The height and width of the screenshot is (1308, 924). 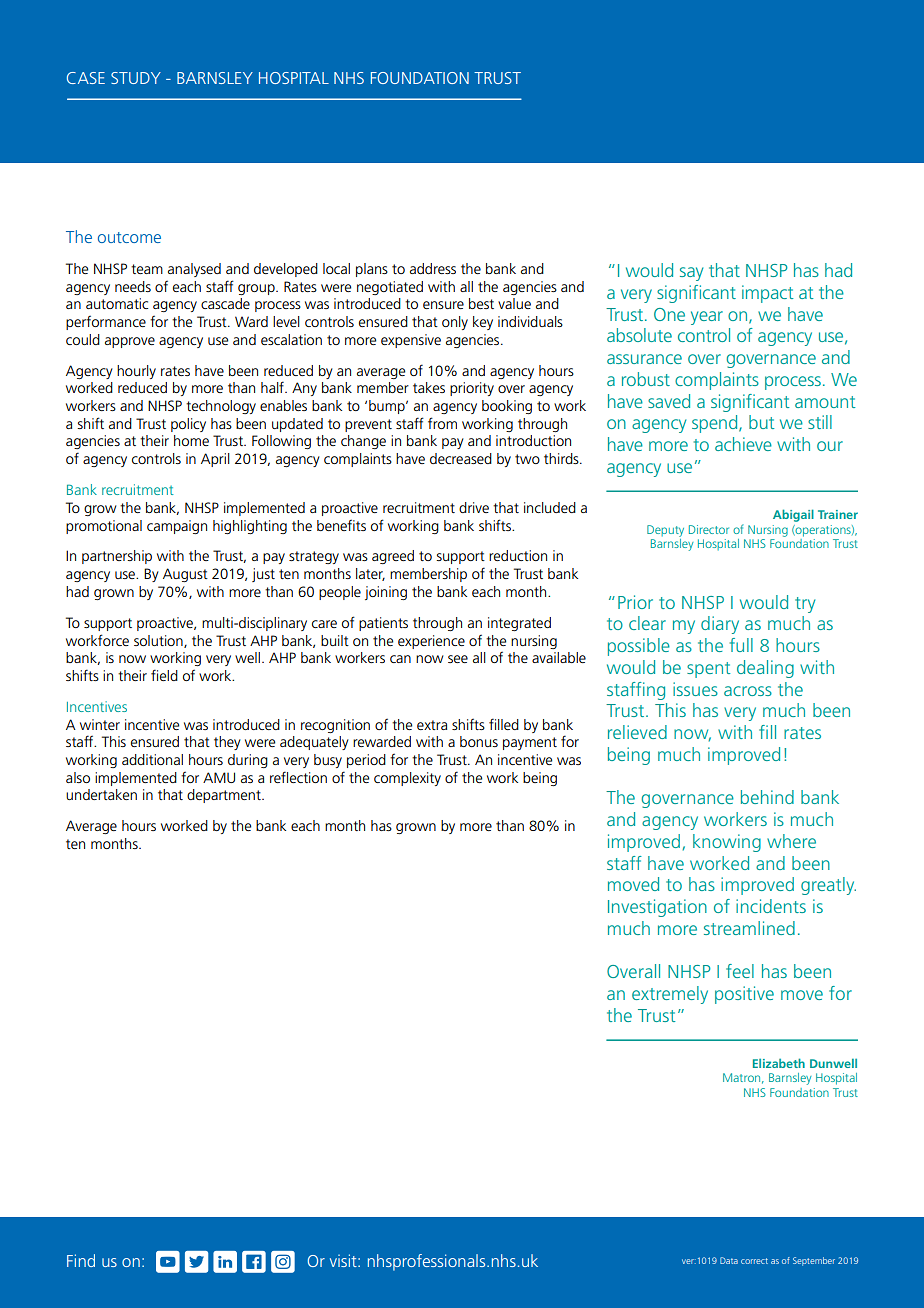 What do you see at coordinates (761, 422) in the screenshot?
I see `but` at bounding box center [761, 422].
